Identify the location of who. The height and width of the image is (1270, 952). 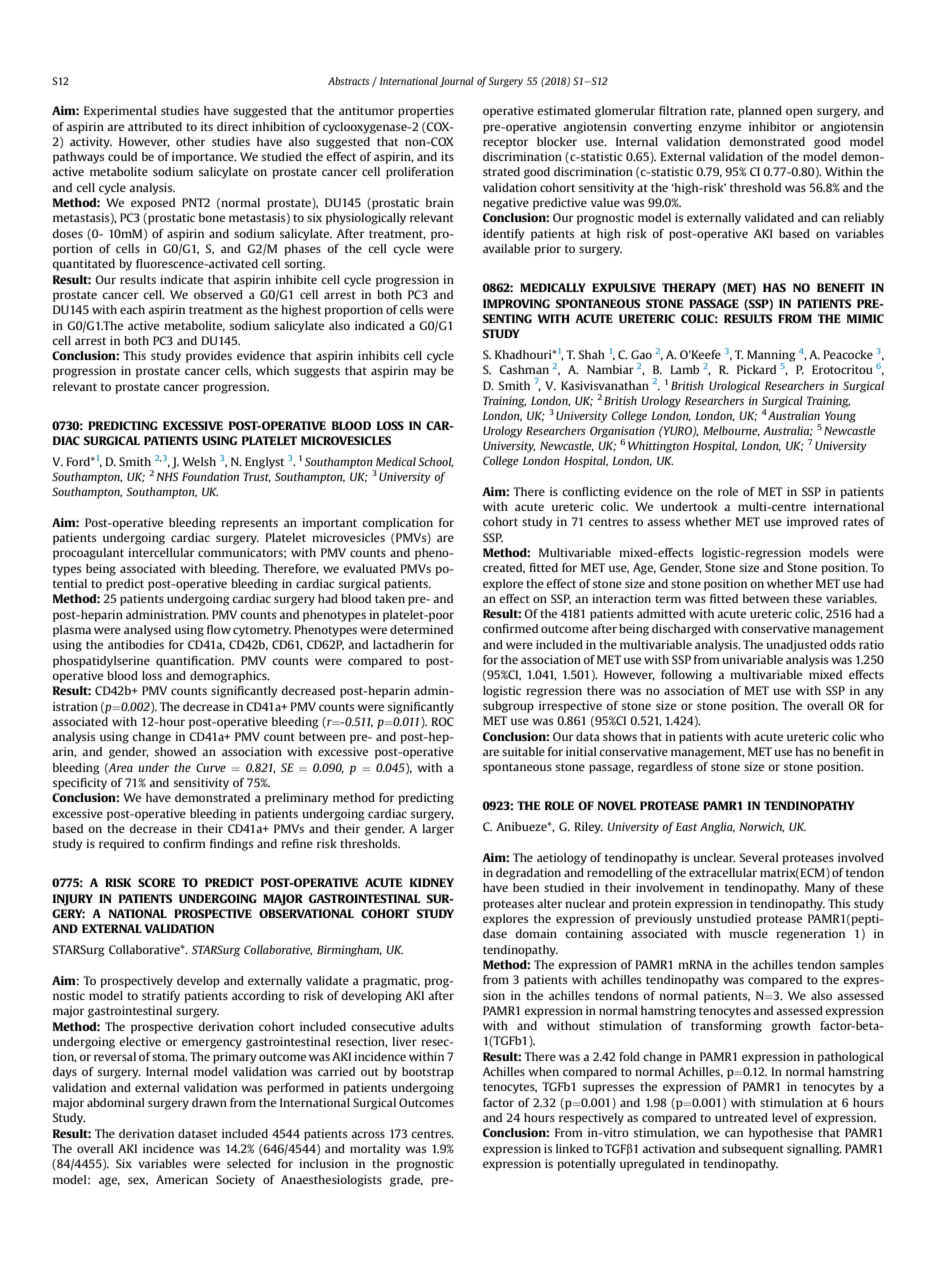
(872, 736).
